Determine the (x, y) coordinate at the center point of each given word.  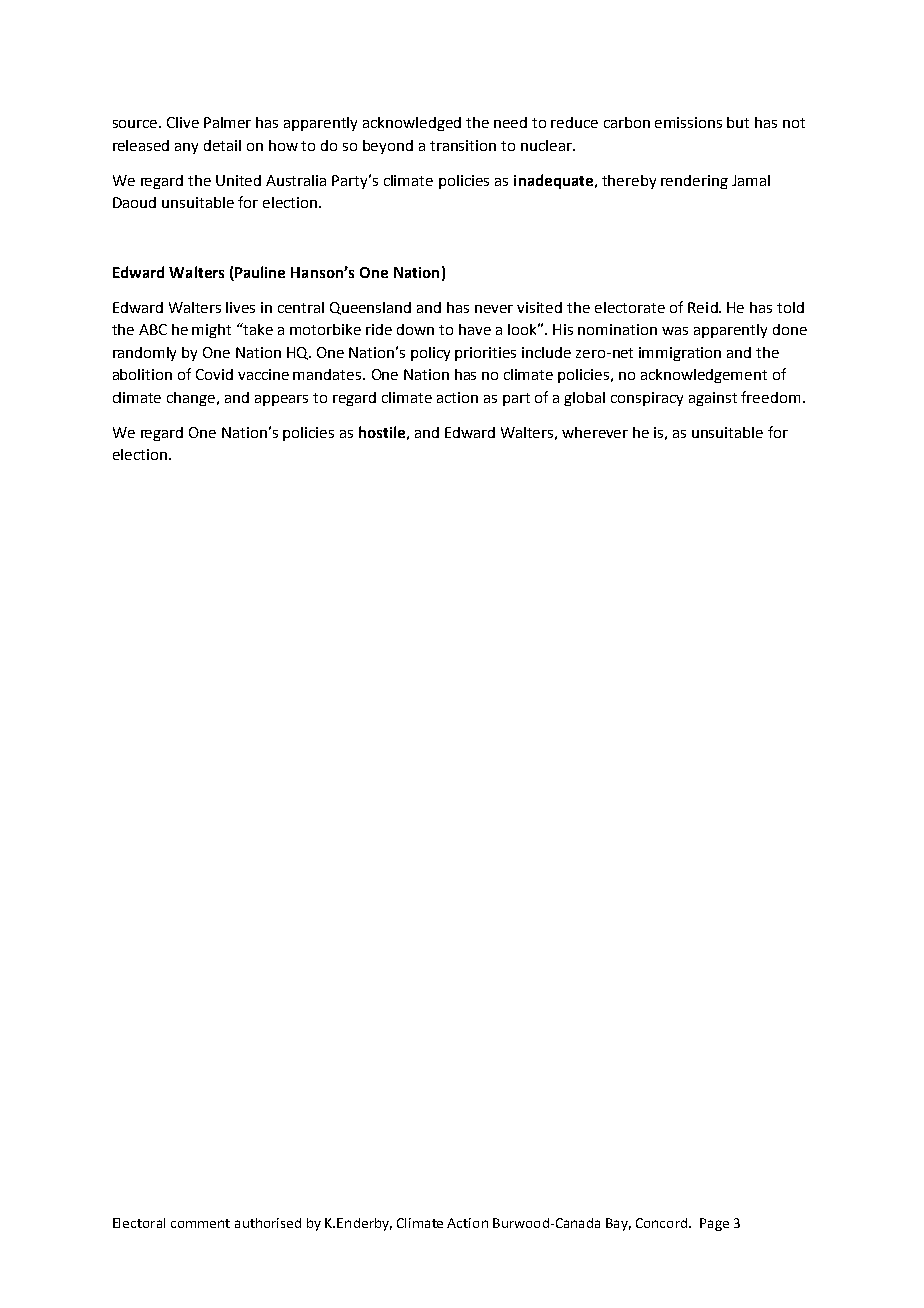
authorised (268, 1223)
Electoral (139, 1223)
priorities (485, 354)
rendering (694, 182)
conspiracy (647, 399)
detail (222, 145)
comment (200, 1223)
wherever (595, 432)
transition (463, 145)
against (713, 399)
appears (281, 400)
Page (714, 1224)
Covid (214, 374)
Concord (661, 1223)
